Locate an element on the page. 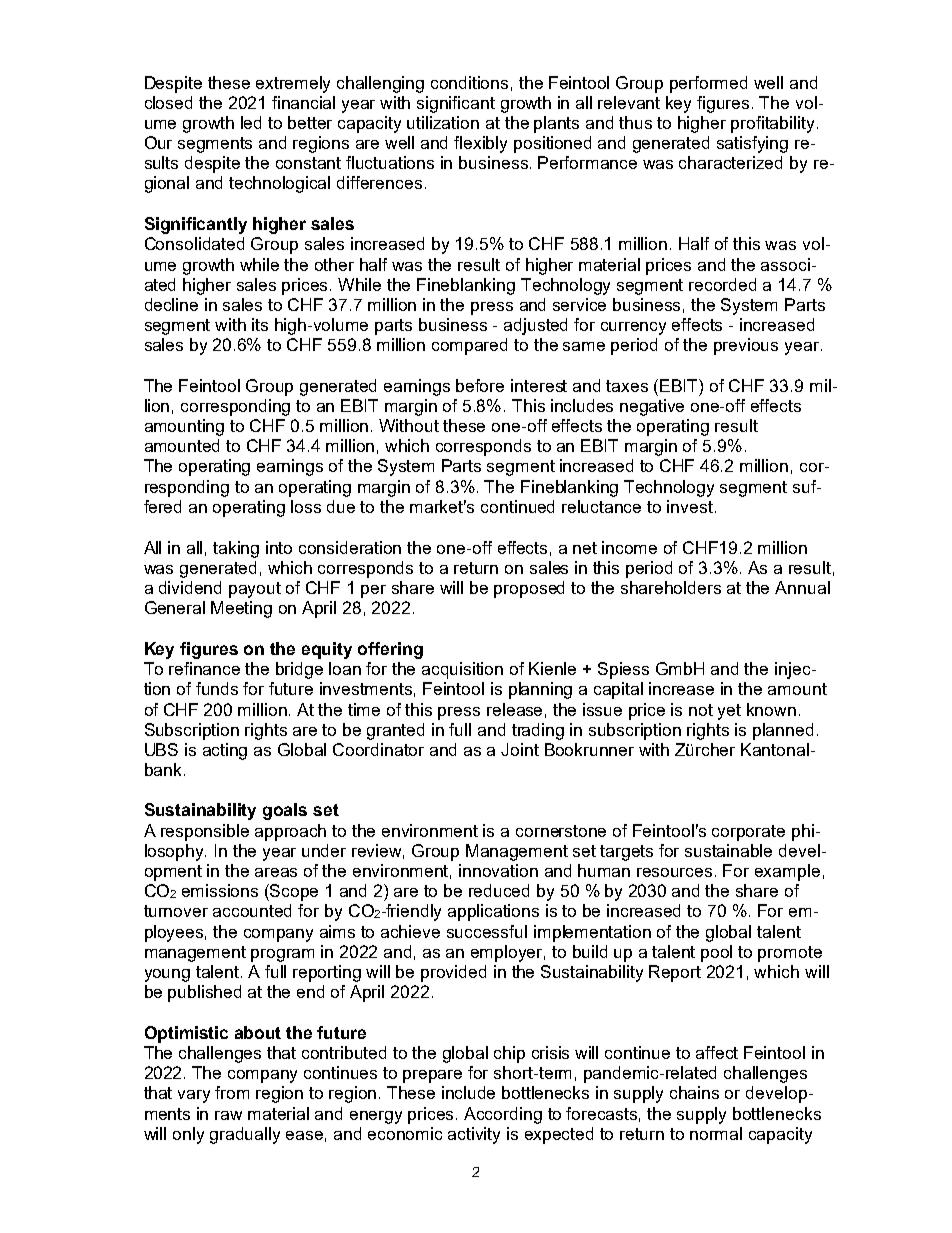 The width and height of the page is (952, 1233). previous is located at coordinates (746, 346).
